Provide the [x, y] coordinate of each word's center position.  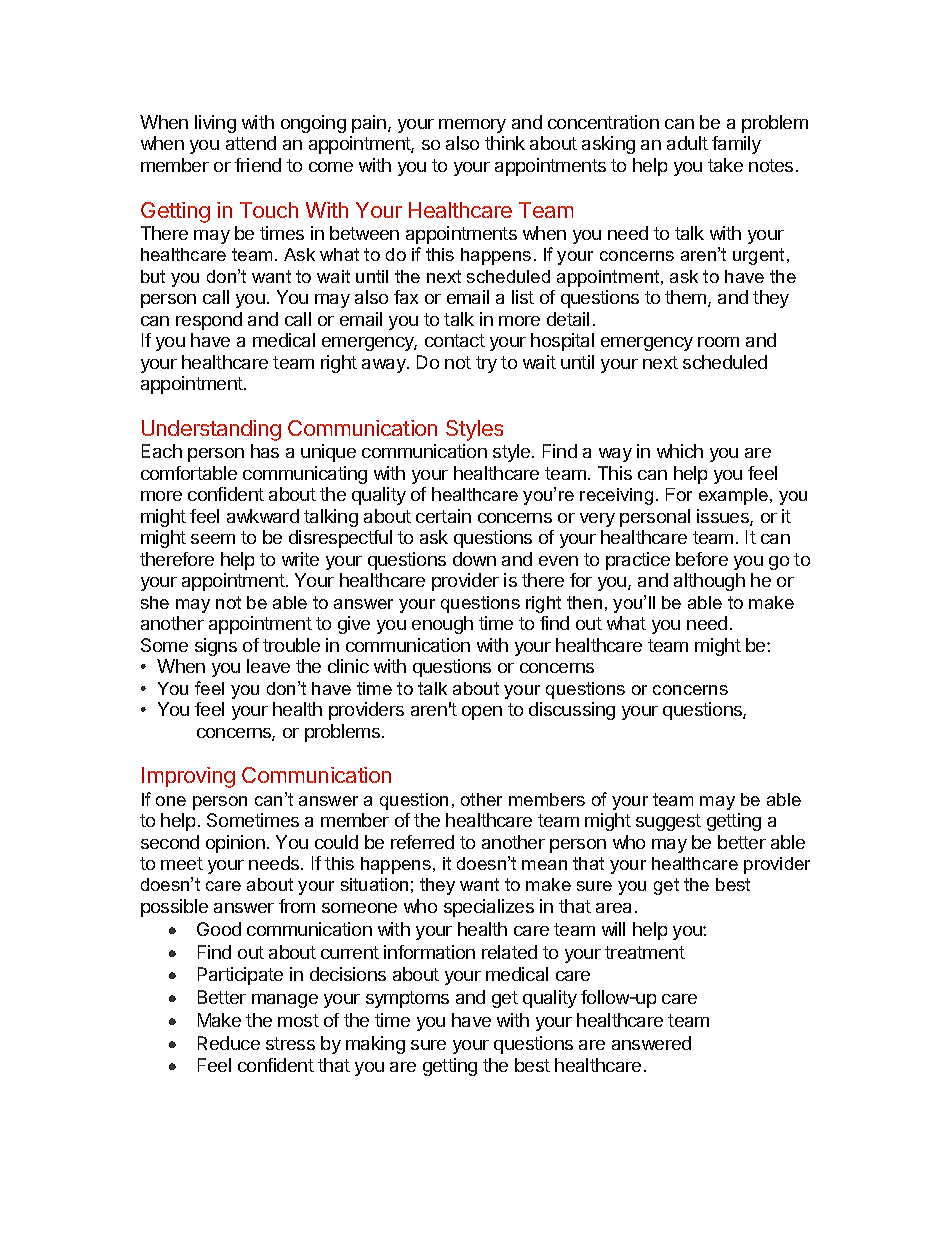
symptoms [407, 999]
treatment [645, 952]
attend [251, 143]
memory [472, 126]
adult [687, 143]
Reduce [229, 1043]
